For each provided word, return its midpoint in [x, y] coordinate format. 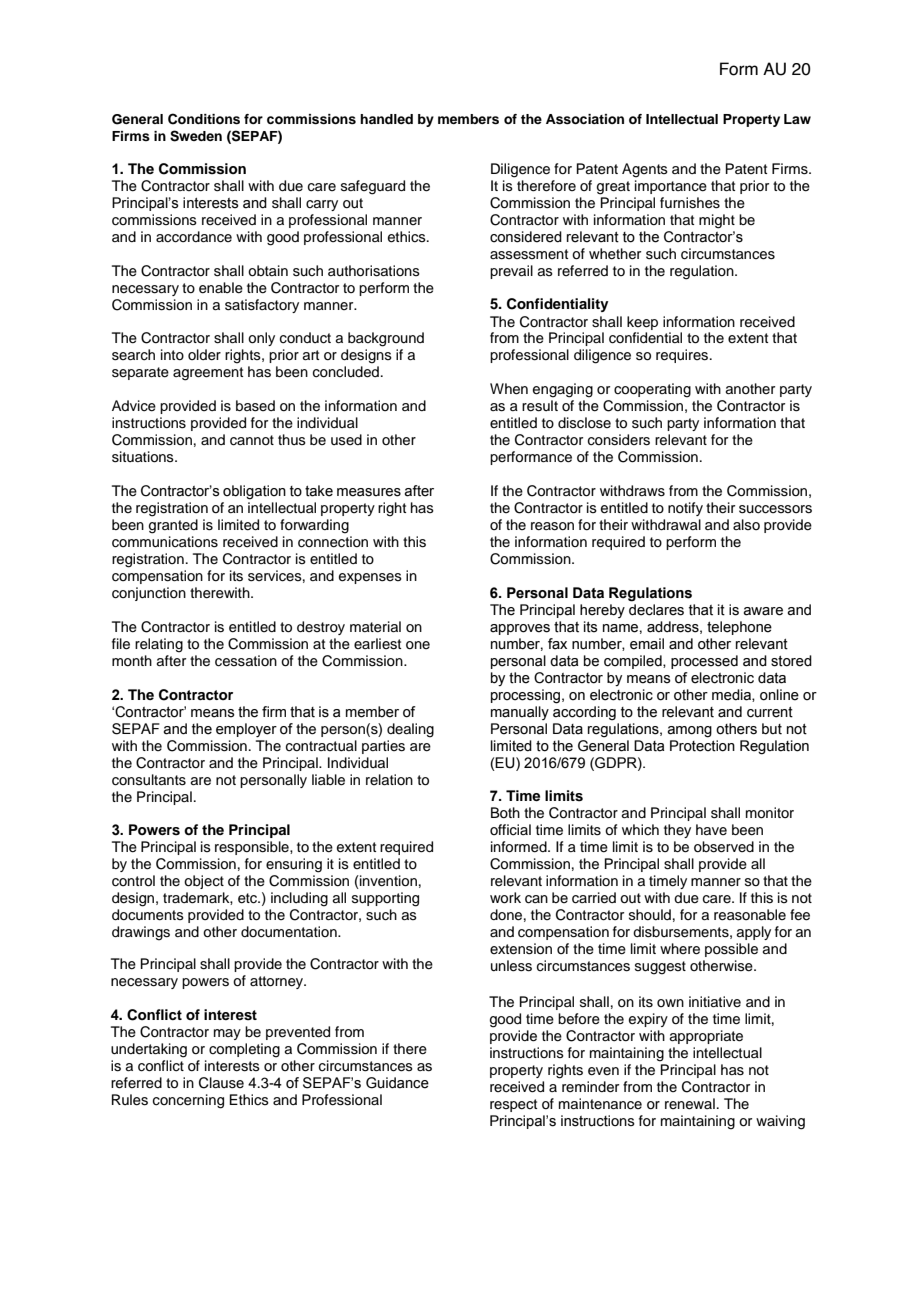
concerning [188, 1101]
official [510, 830]
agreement [208, 374]
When [509, 389]
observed [724, 847]
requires [683, 356]
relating [159, 645]
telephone [739, 628]
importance [671, 187]
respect [513, 1105]
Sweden [196, 136]
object [204, 882]
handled [386, 119]
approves [520, 629]
